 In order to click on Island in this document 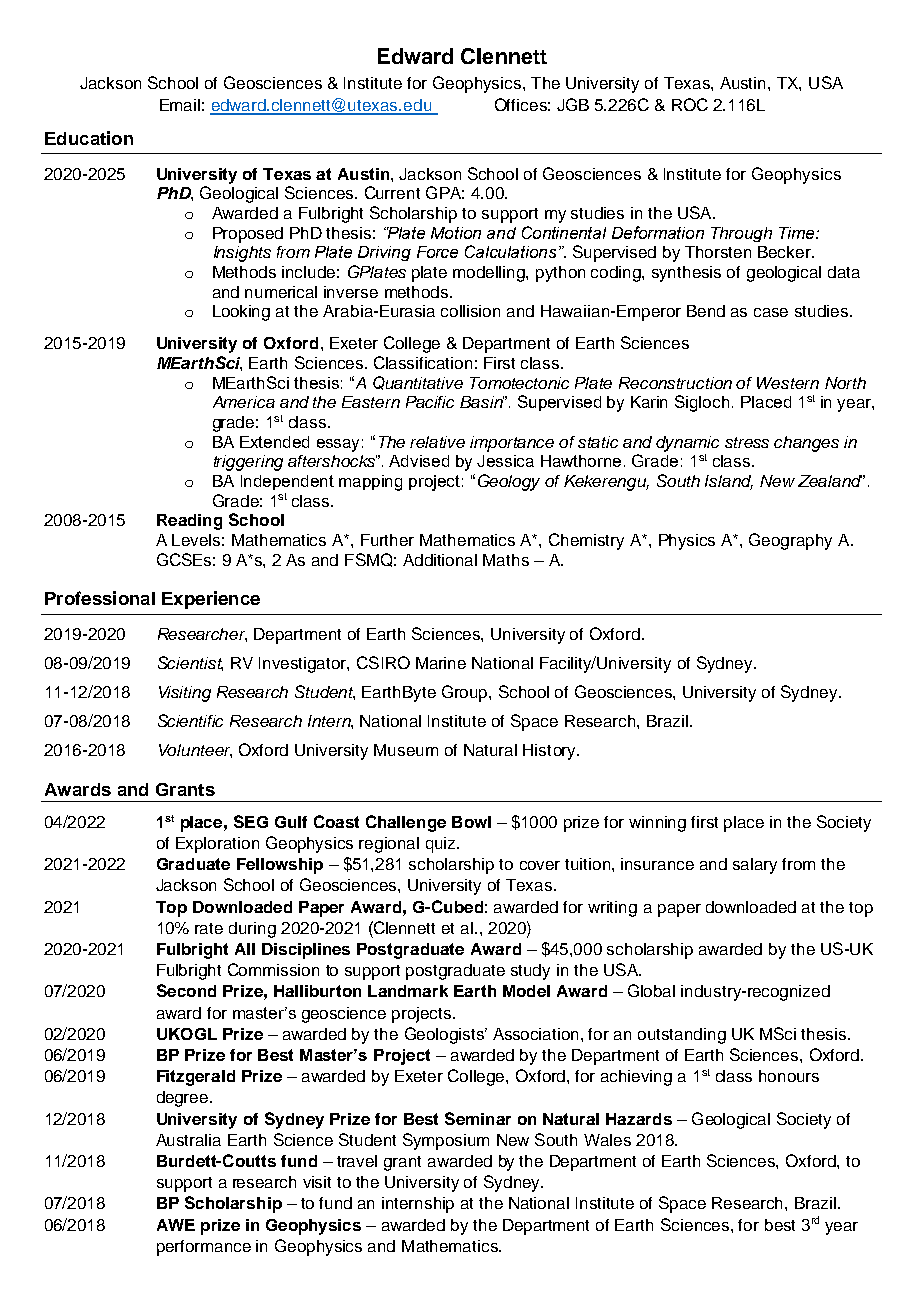, I will do `click(729, 482)`.
